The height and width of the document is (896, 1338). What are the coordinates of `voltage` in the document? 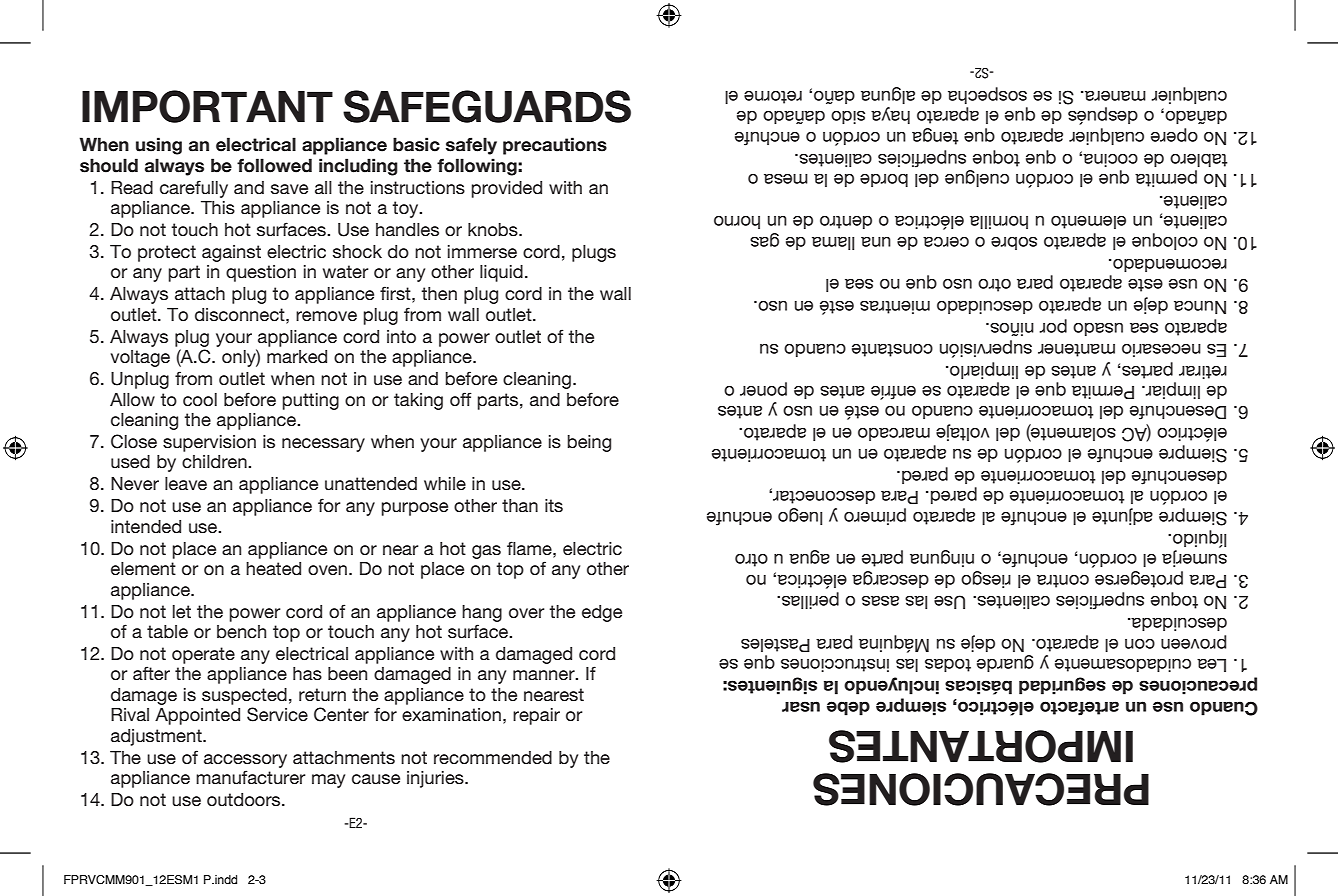 It's located at (140, 358).
